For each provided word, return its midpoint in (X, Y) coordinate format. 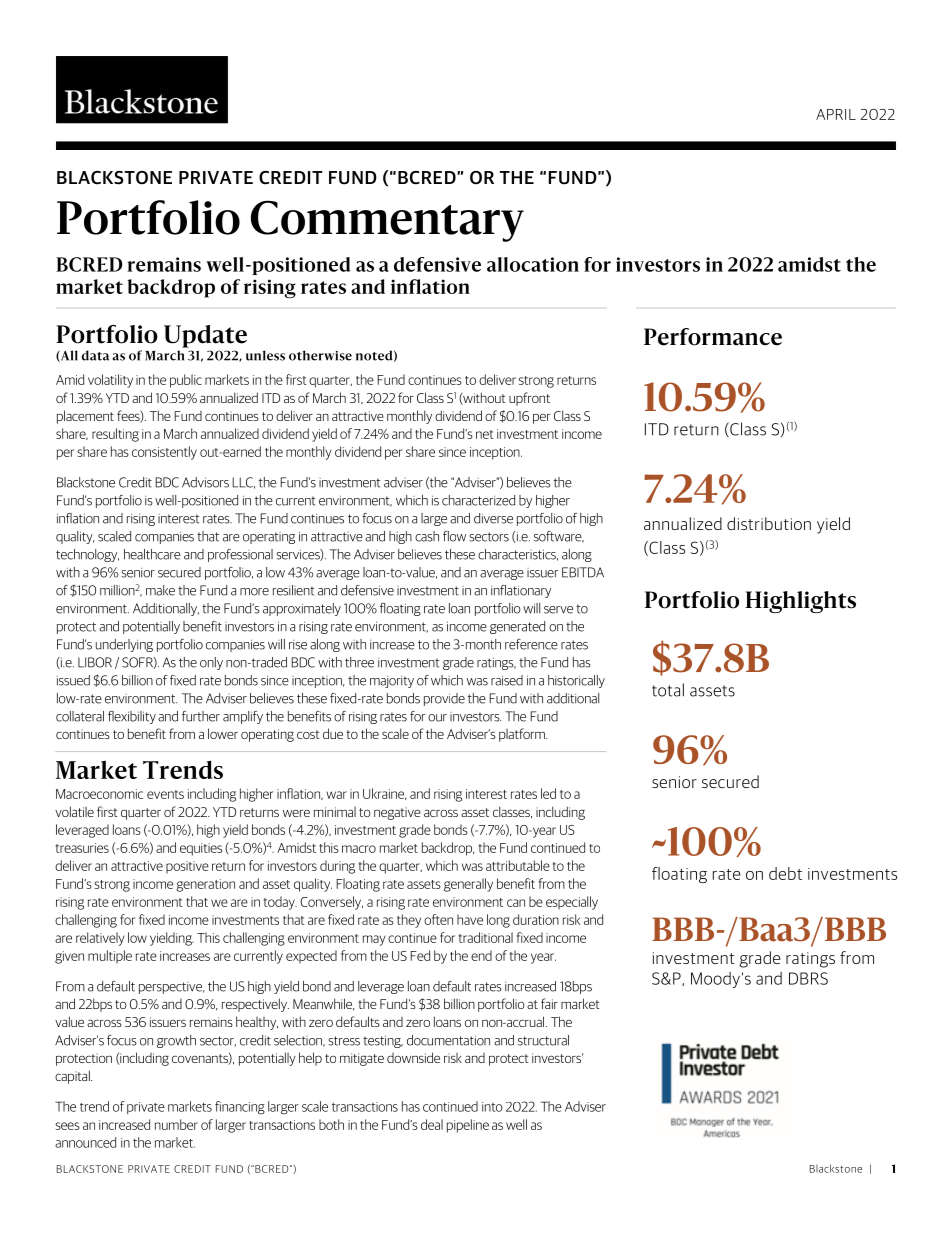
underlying (124, 645)
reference (531, 644)
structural (543, 1040)
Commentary (387, 221)
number (176, 1124)
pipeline (468, 1126)
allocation (533, 264)
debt (785, 873)
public (186, 381)
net (485, 434)
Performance (713, 337)
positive (187, 867)
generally (468, 885)
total (668, 690)
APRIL (836, 114)
